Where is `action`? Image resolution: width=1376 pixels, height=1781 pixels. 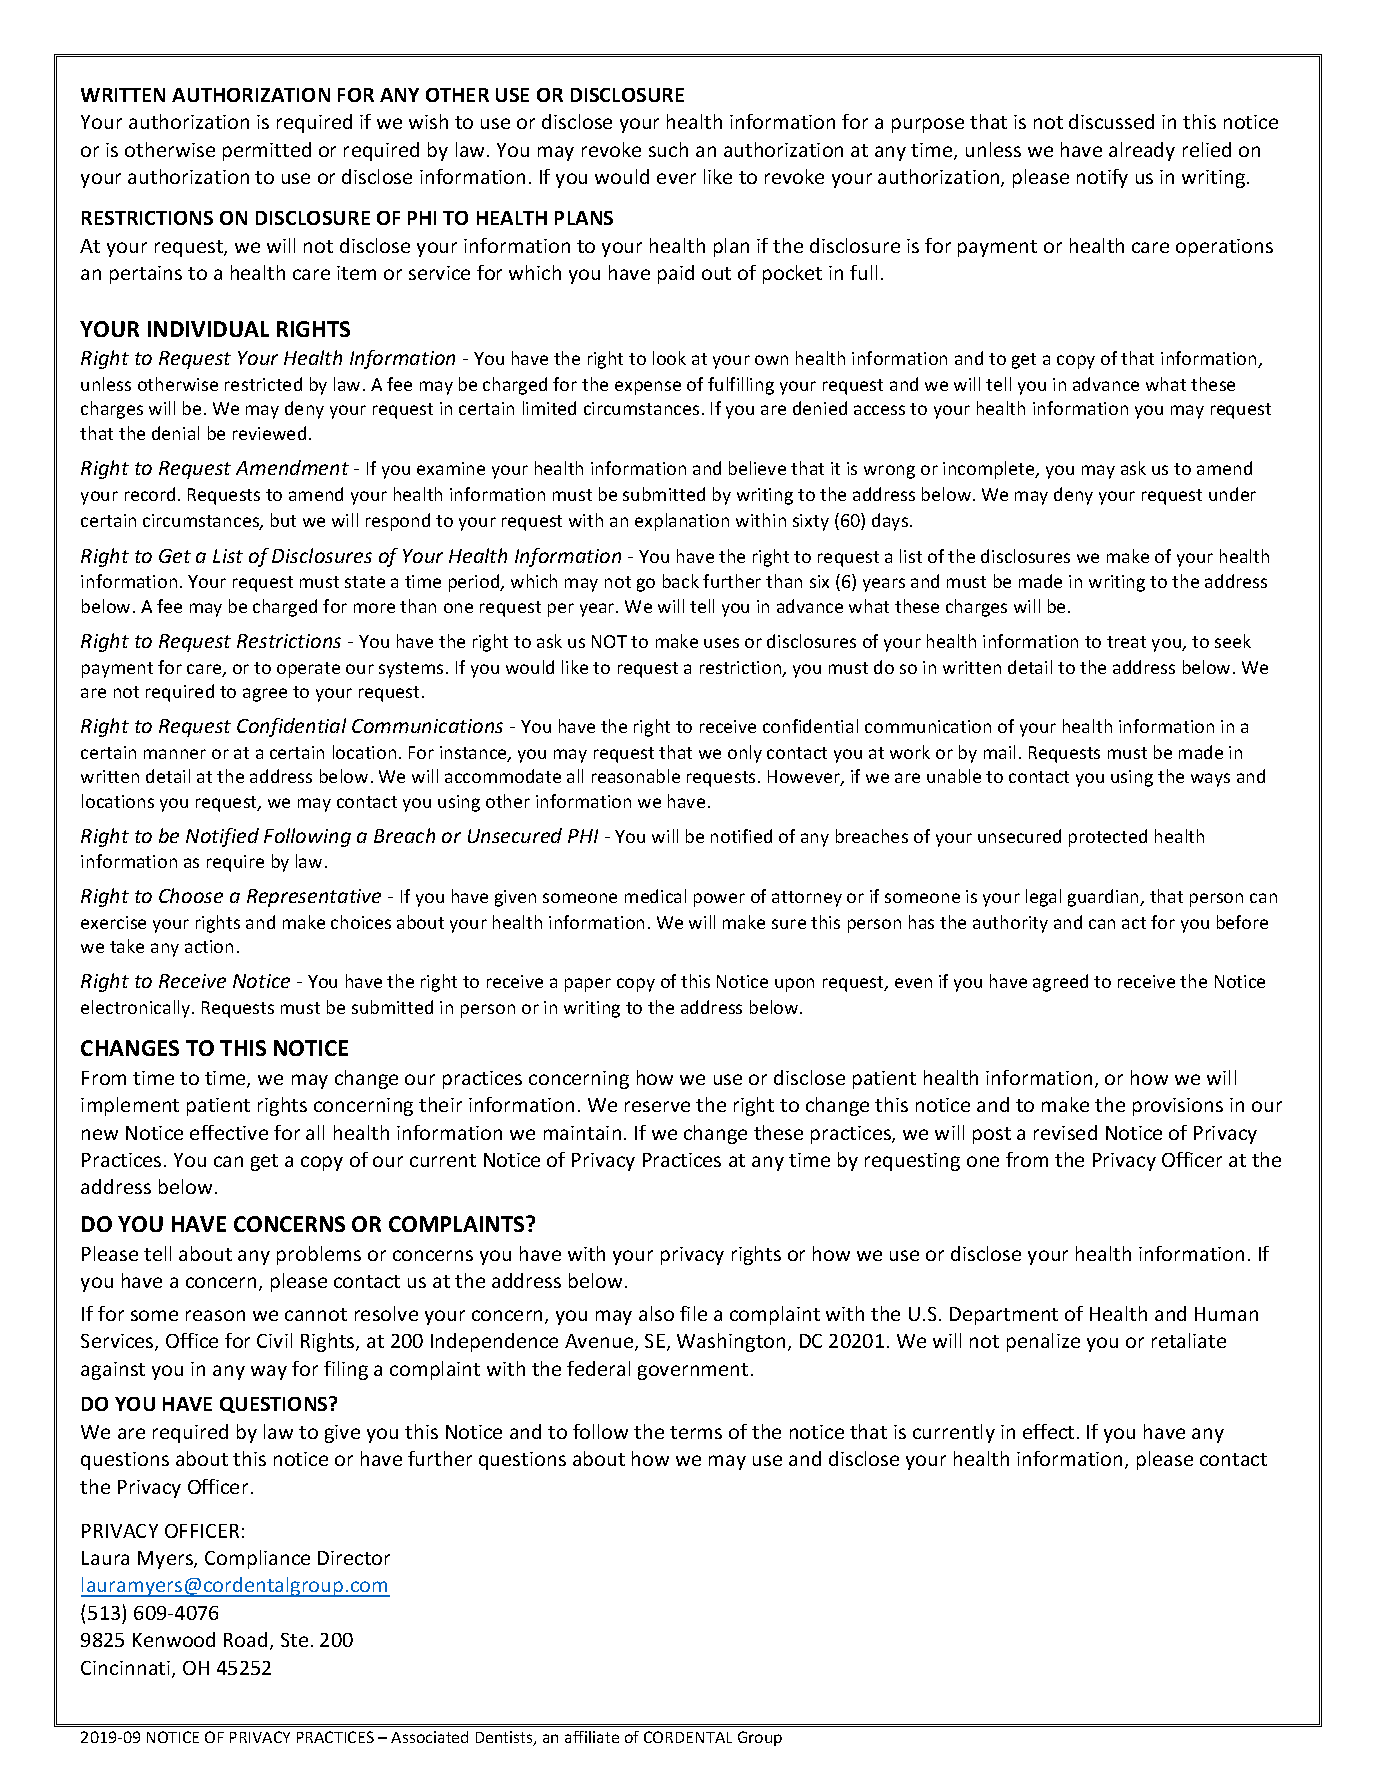
action is located at coordinates (209, 946).
